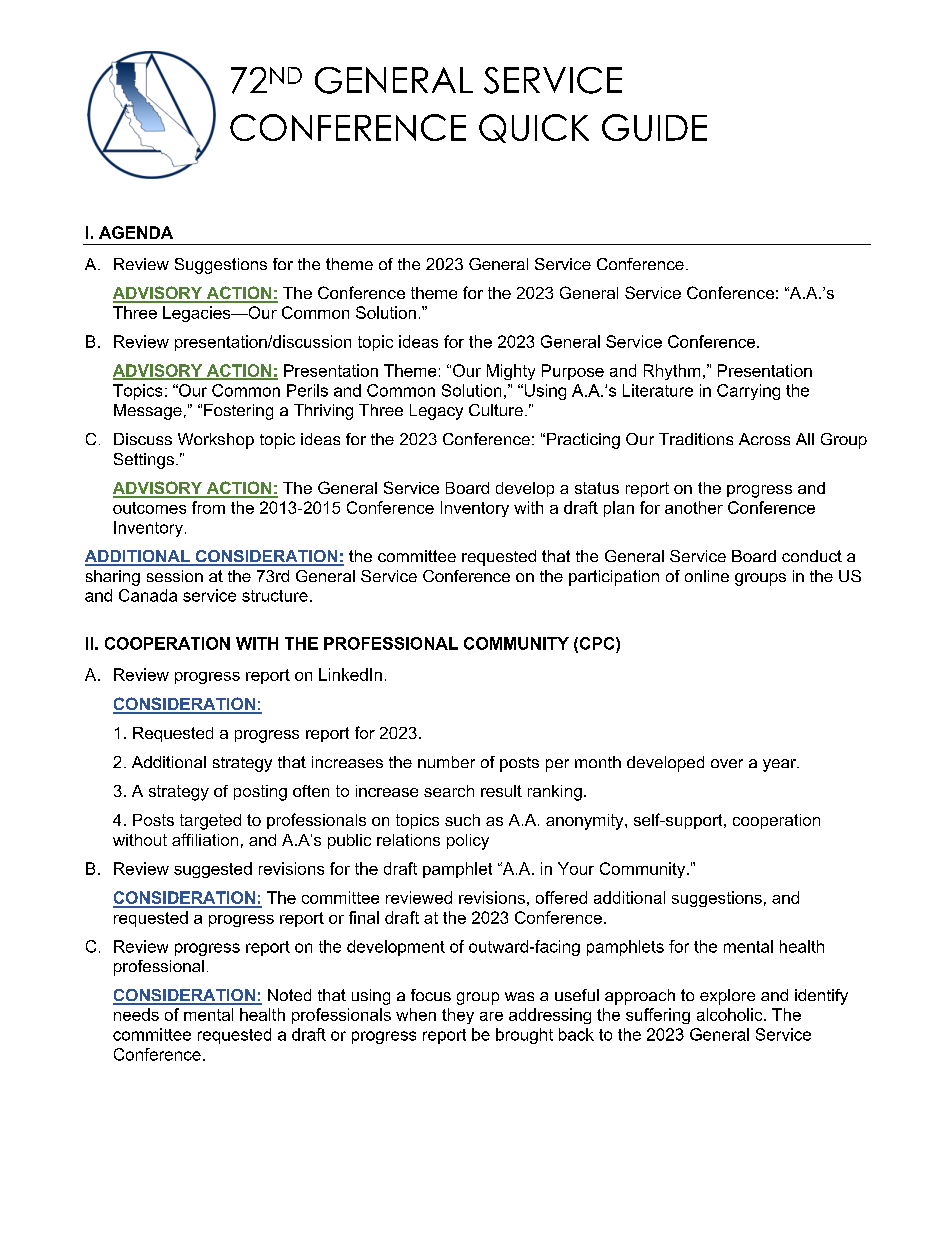 Image resolution: width=952 pixels, height=1233 pixels. What do you see at coordinates (654, 127) in the page?
I see `GUIDE` at bounding box center [654, 127].
